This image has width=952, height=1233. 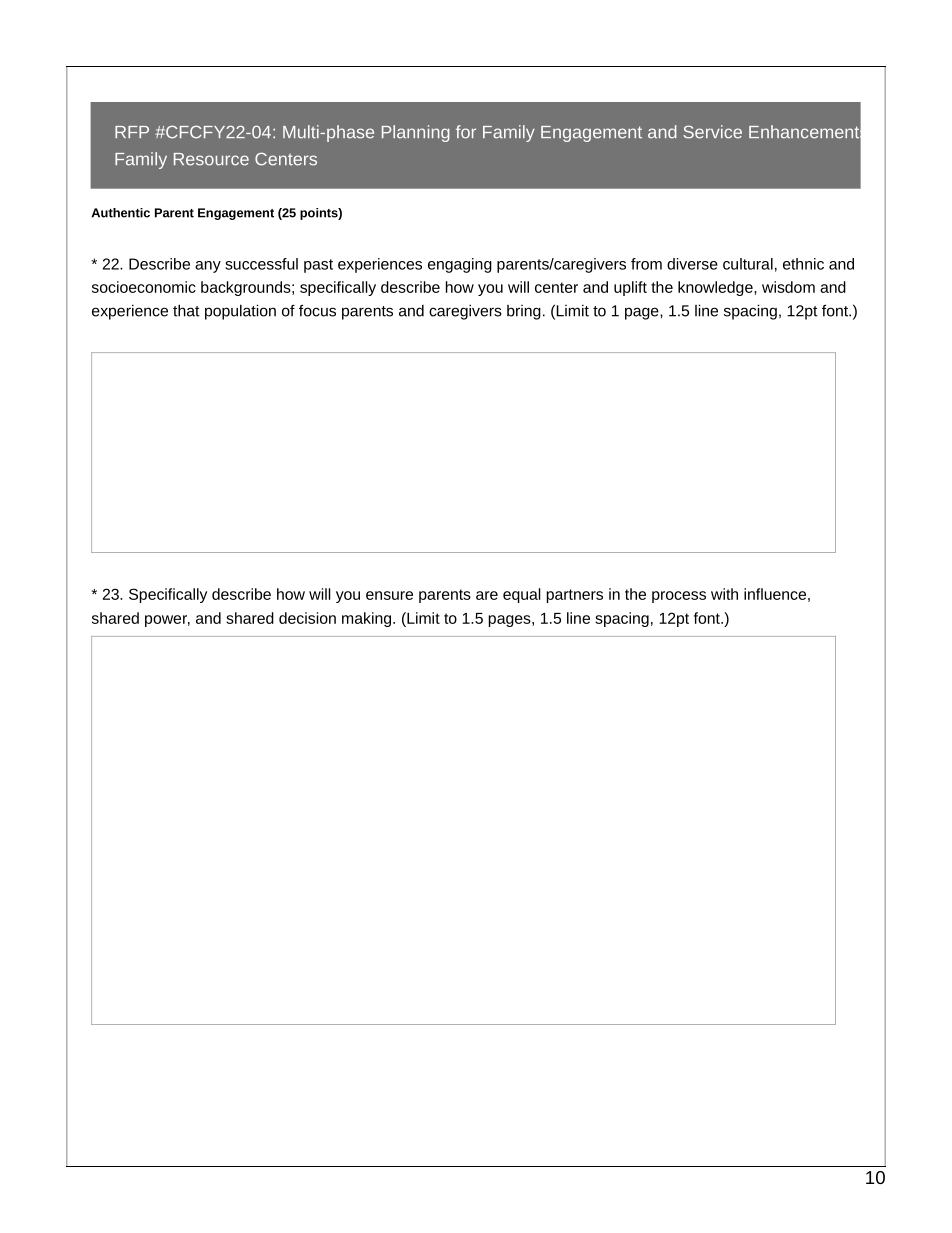 I want to click on Resource, so click(x=211, y=159).
